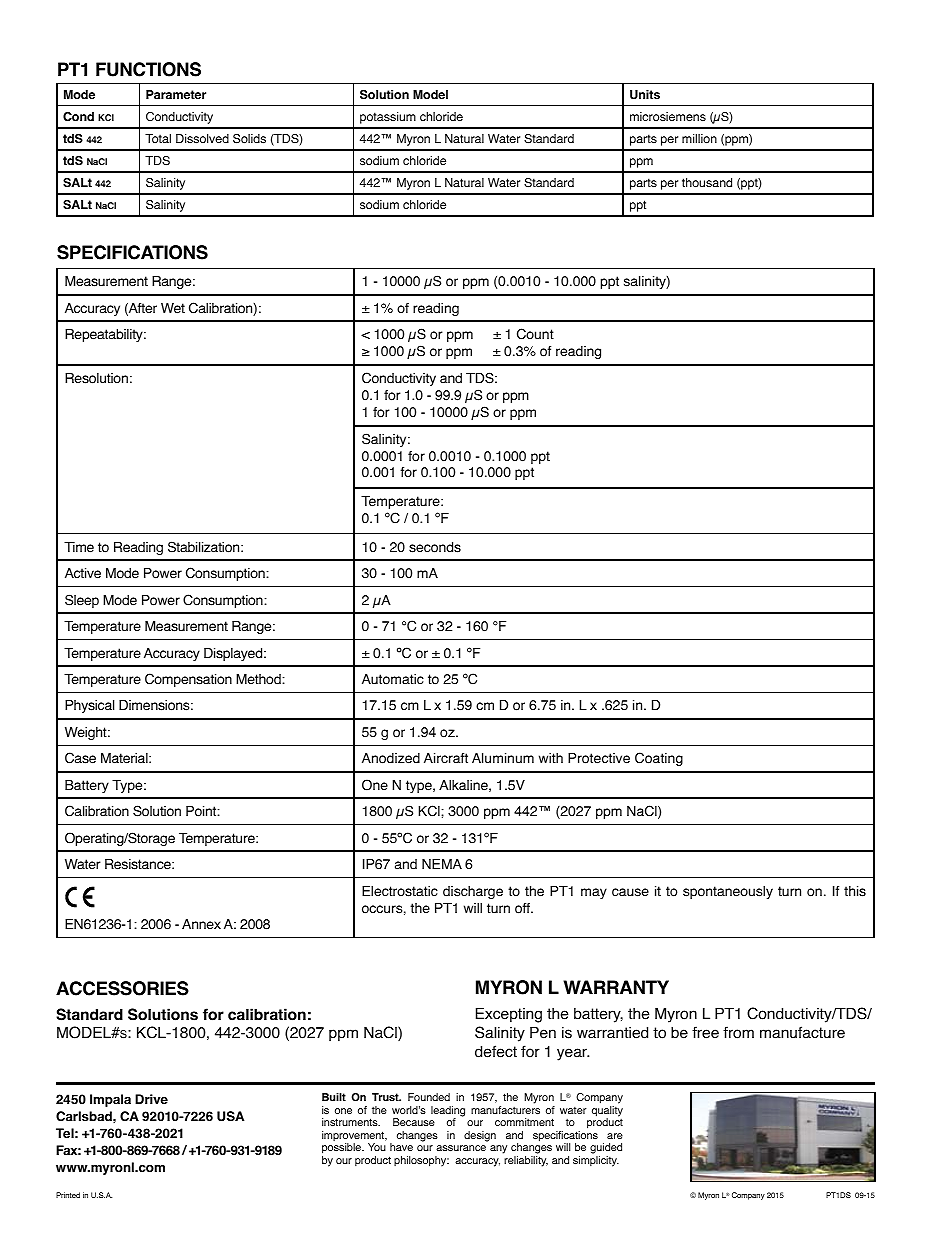 The width and height of the image is (952, 1233). I want to click on Units, so click(645, 95).
